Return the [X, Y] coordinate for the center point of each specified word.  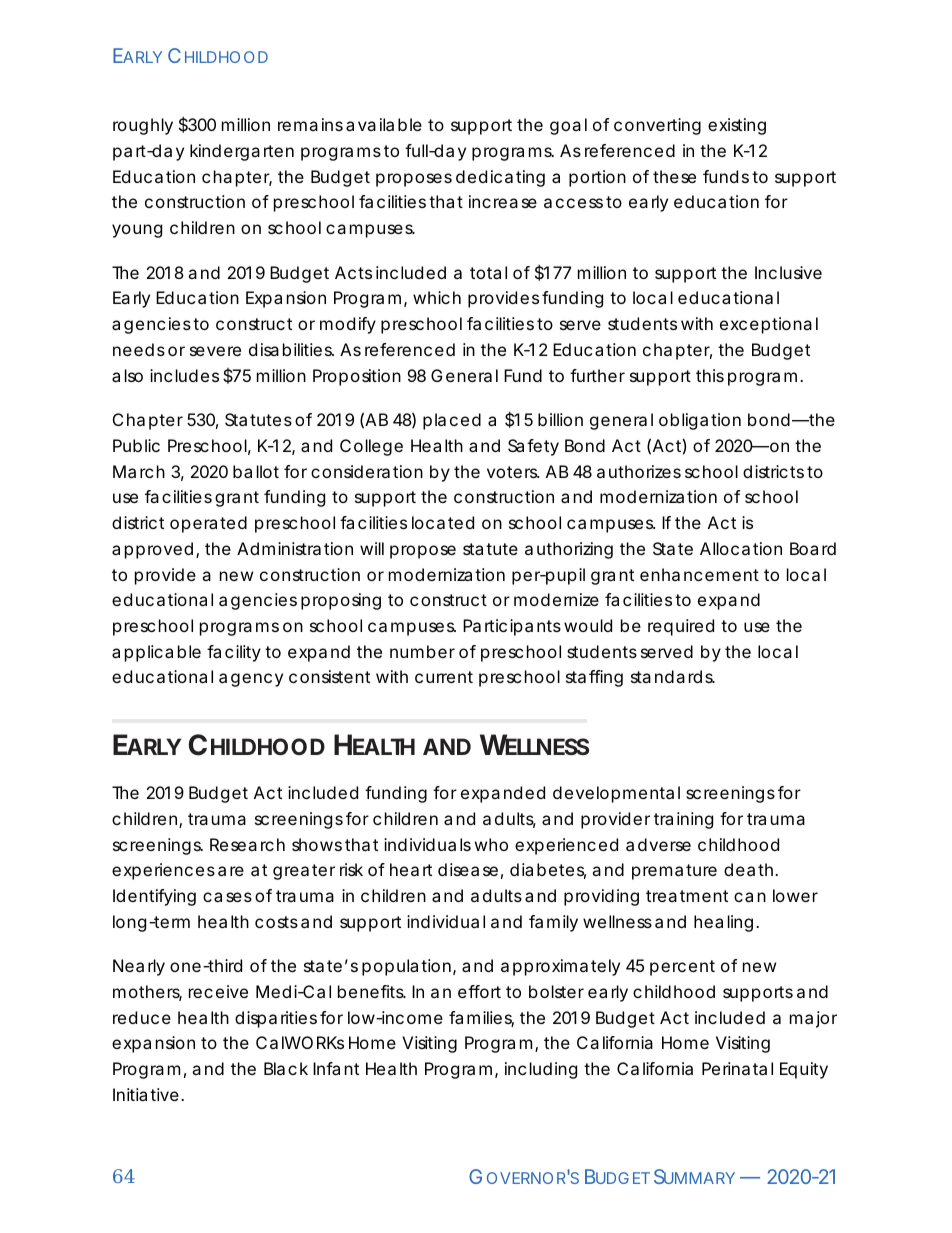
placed [452, 421]
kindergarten [242, 152]
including [541, 1070]
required [681, 627]
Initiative [146, 1094]
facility [234, 653]
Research [247, 844]
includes [184, 375]
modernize [556, 599]
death [748, 869]
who [491, 844]
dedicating [500, 178]
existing [737, 126]
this [710, 375]
